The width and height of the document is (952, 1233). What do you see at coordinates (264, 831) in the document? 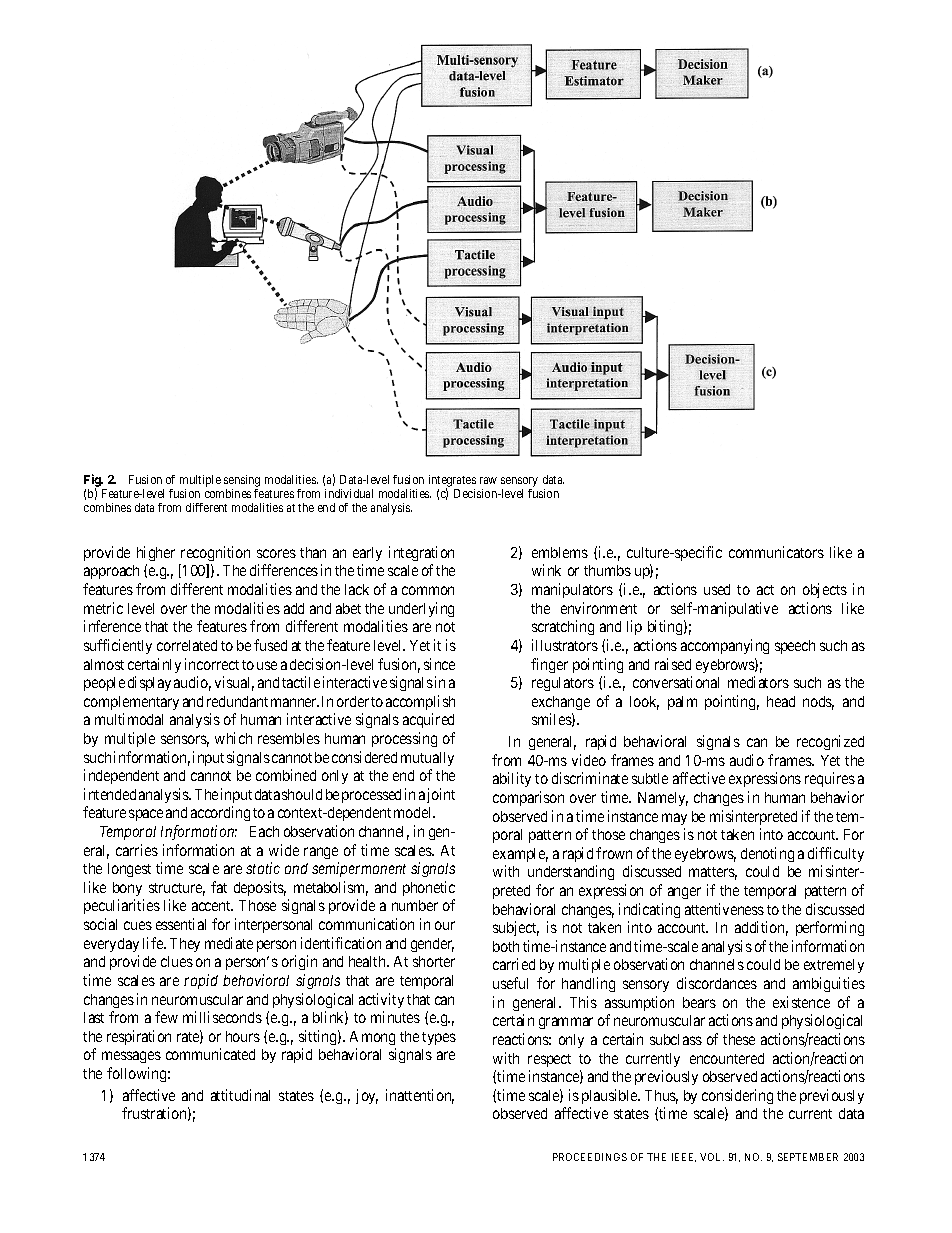
I see `Each` at bounding box center [264, 831].
